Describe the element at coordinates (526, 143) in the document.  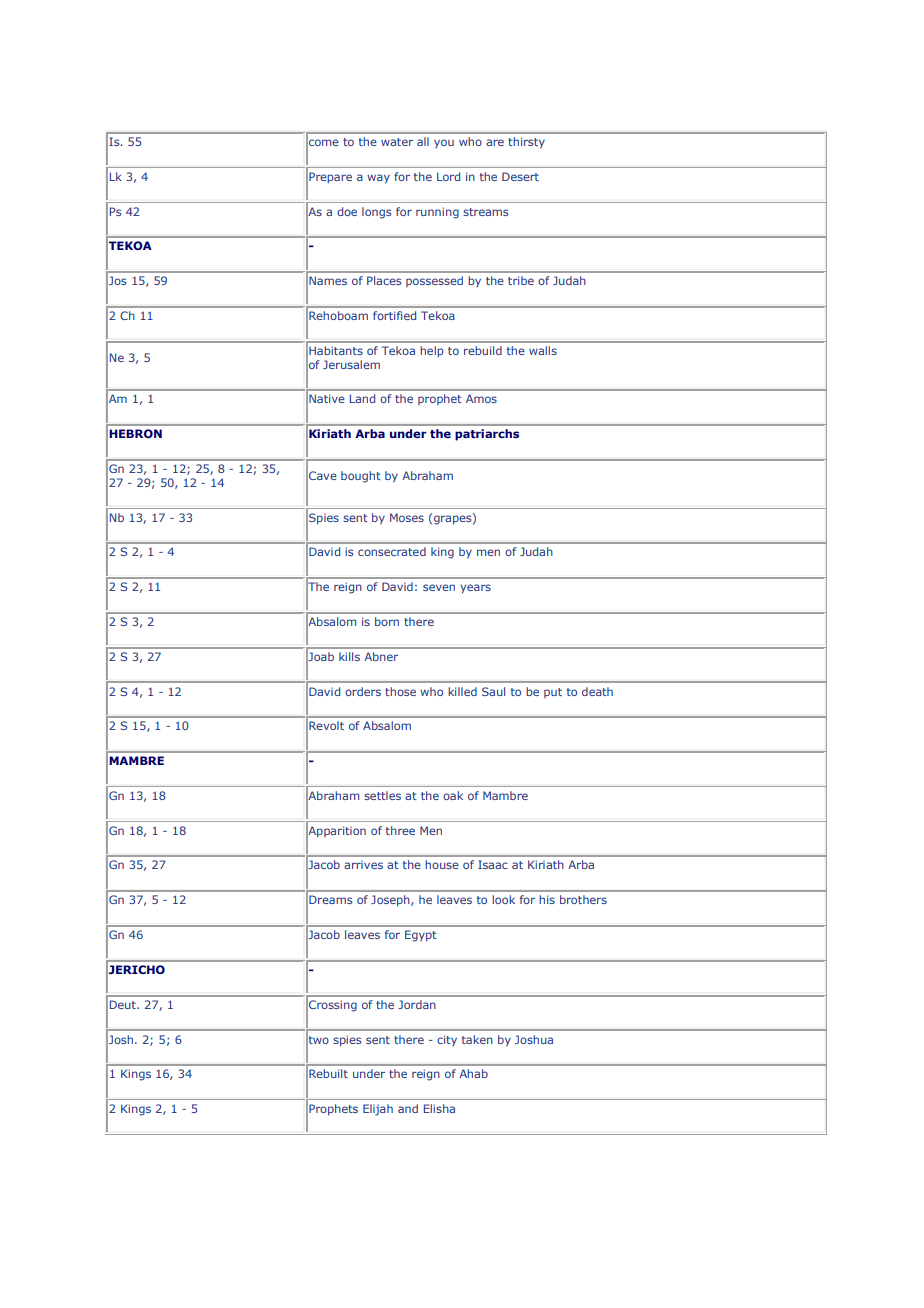
I see `thirsty` at that location.
